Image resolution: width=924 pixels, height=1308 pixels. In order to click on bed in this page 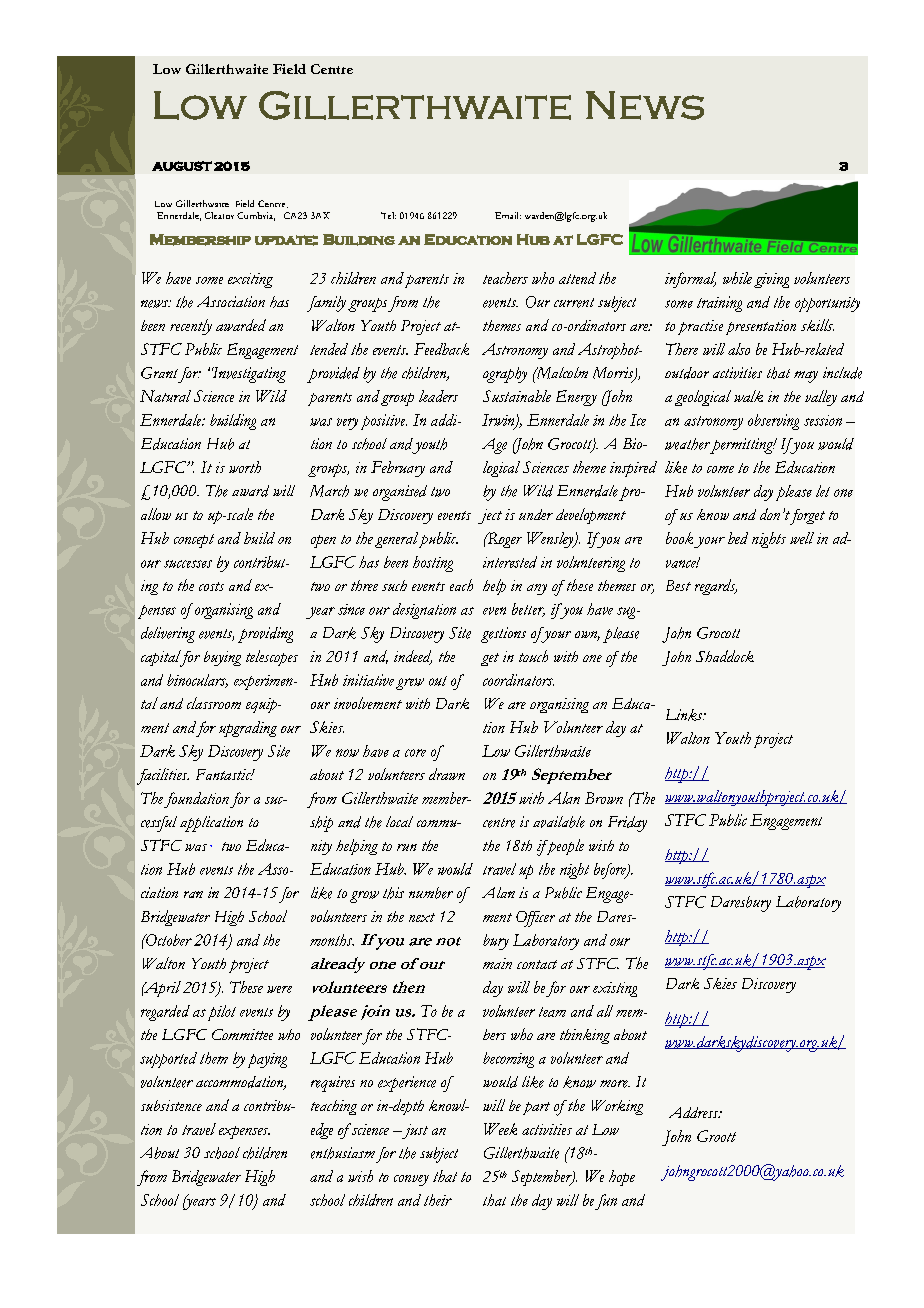, I will do `click(738, 538)`.
